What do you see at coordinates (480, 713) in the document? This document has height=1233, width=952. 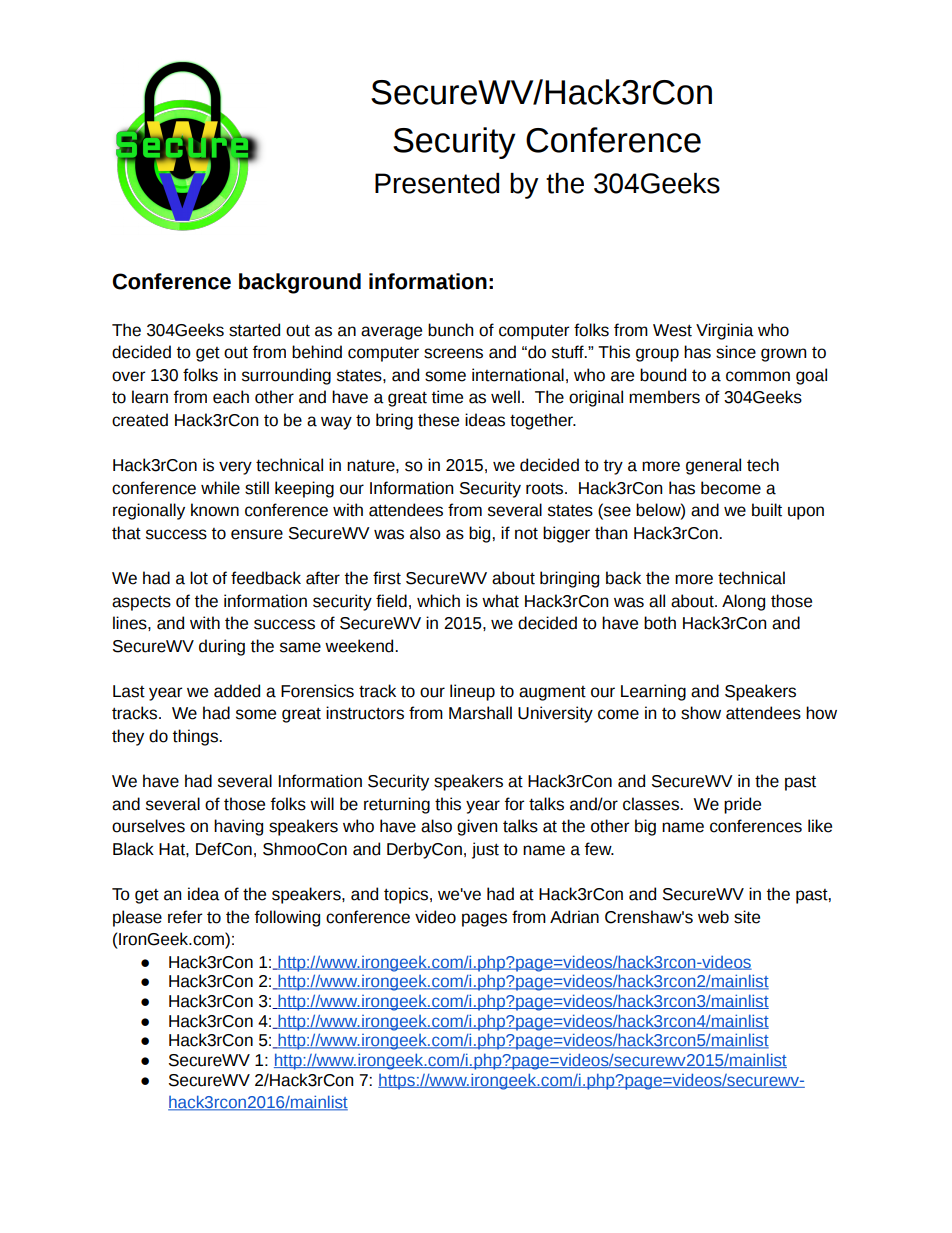 I see `Marshall` at bounding box center [480, 713].
